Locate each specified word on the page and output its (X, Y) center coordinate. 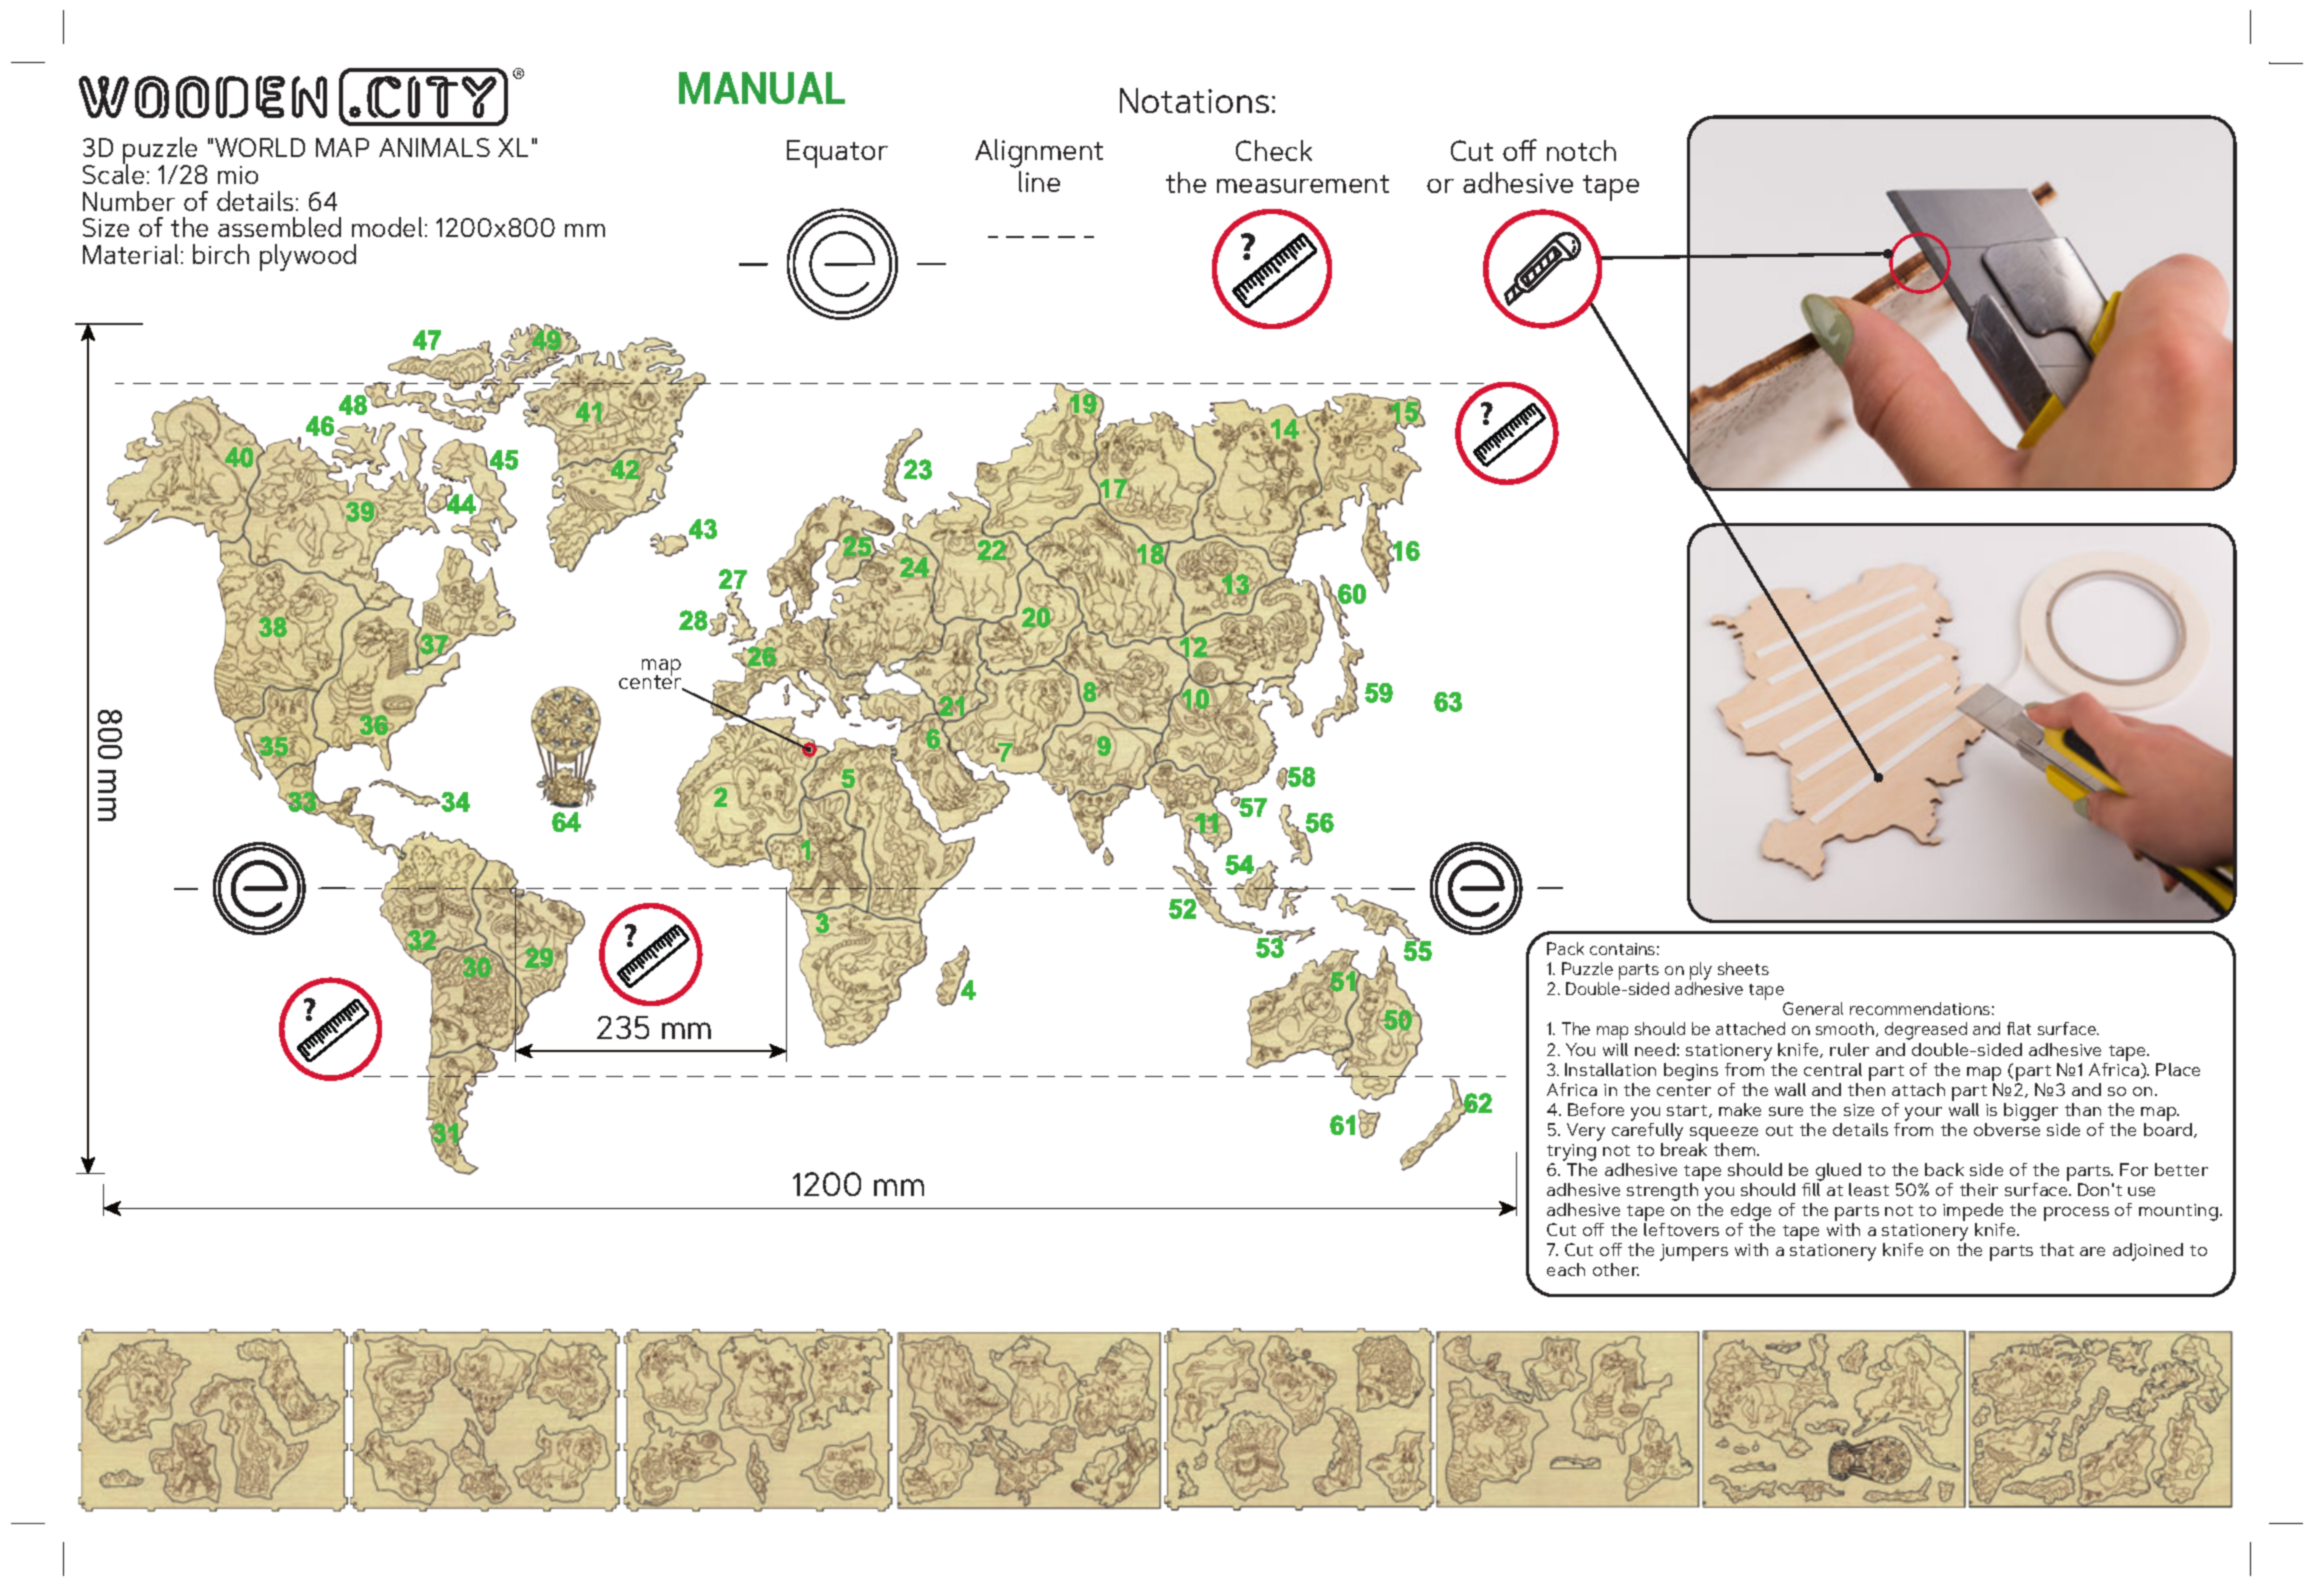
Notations (1194, 100)
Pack (1565, 948)
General (1813, 1008)
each (1566, 1269)
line (1039, 181)
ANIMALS (434, 147)
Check (1274, 150)
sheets (1743, 968)
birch (221, 254)
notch (1581, 150)
